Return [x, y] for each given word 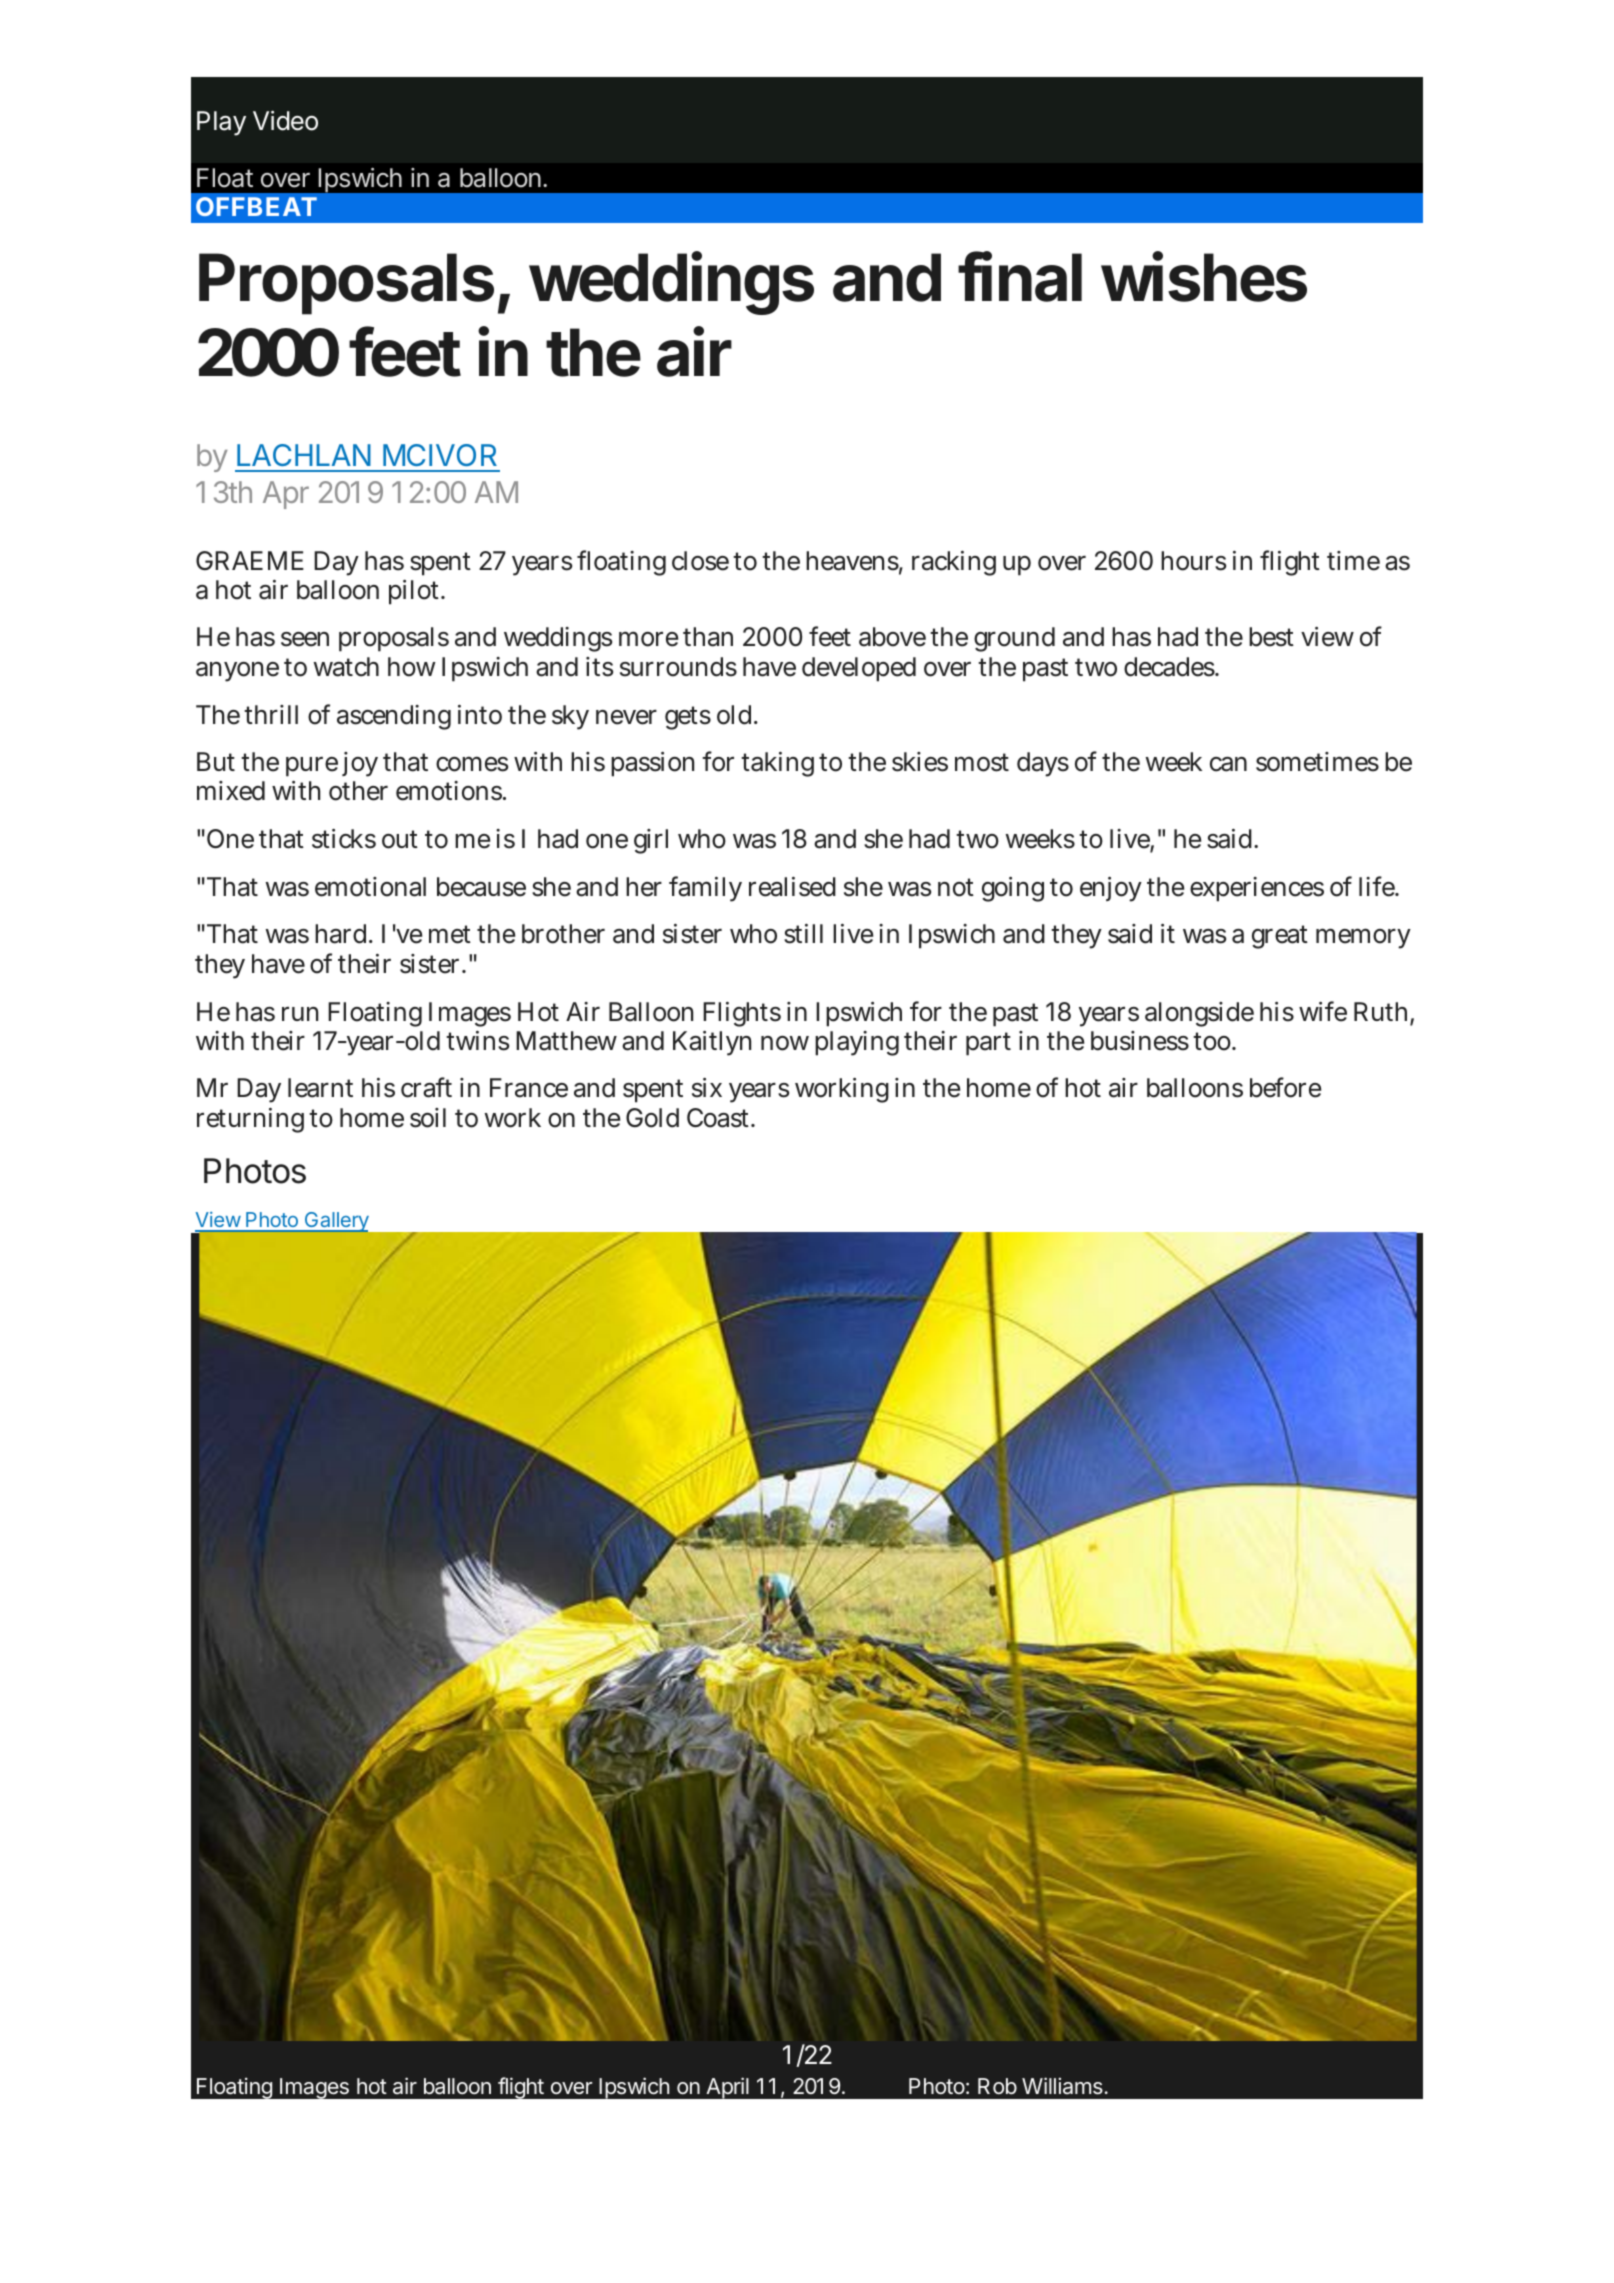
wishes [1204, 277]
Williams [1062, 2086]
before [1285, 1087]
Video [285, 121]
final [1020, 277]
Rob [997, 2086]
